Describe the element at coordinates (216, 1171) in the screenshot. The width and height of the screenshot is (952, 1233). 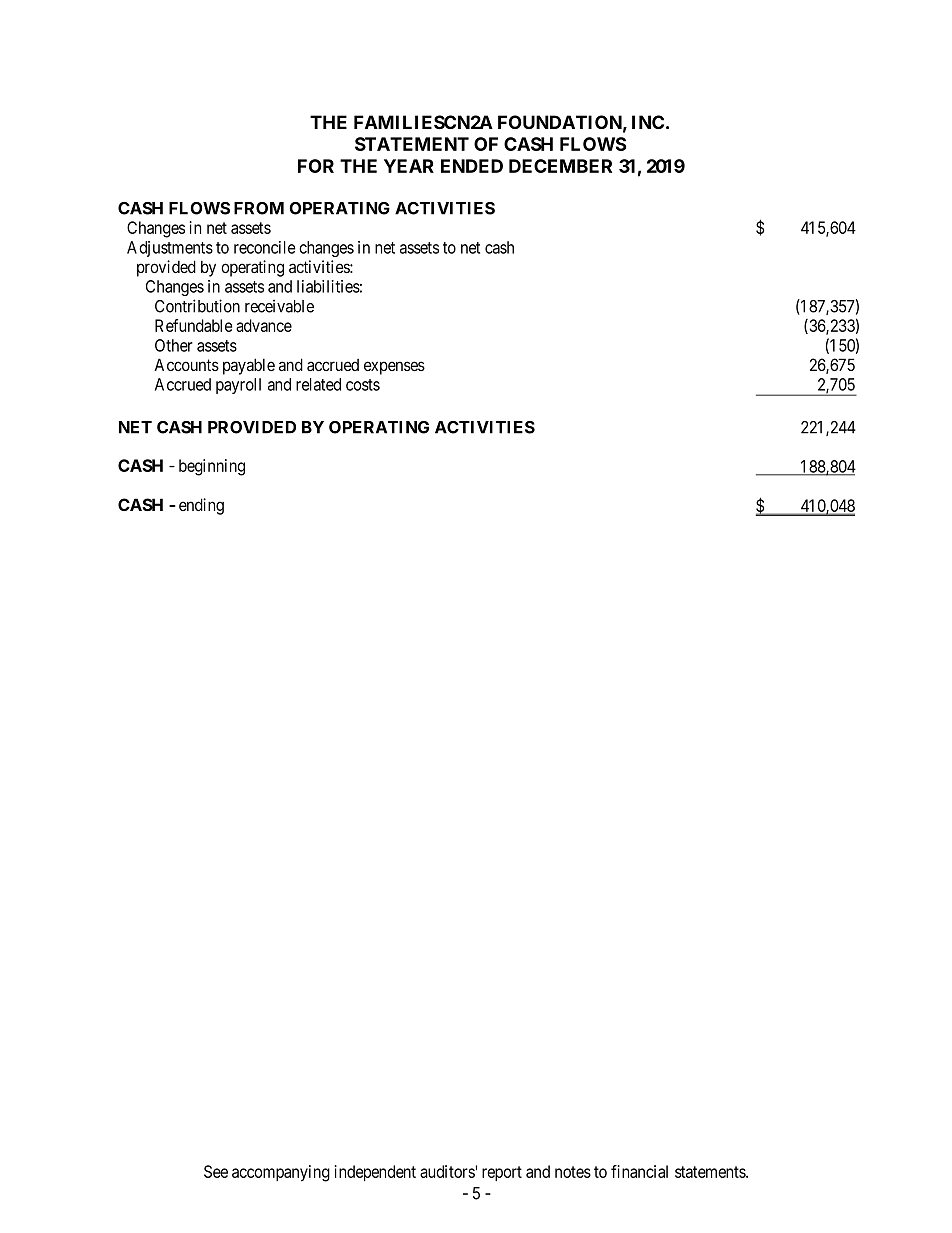
I see `See` at that location.
